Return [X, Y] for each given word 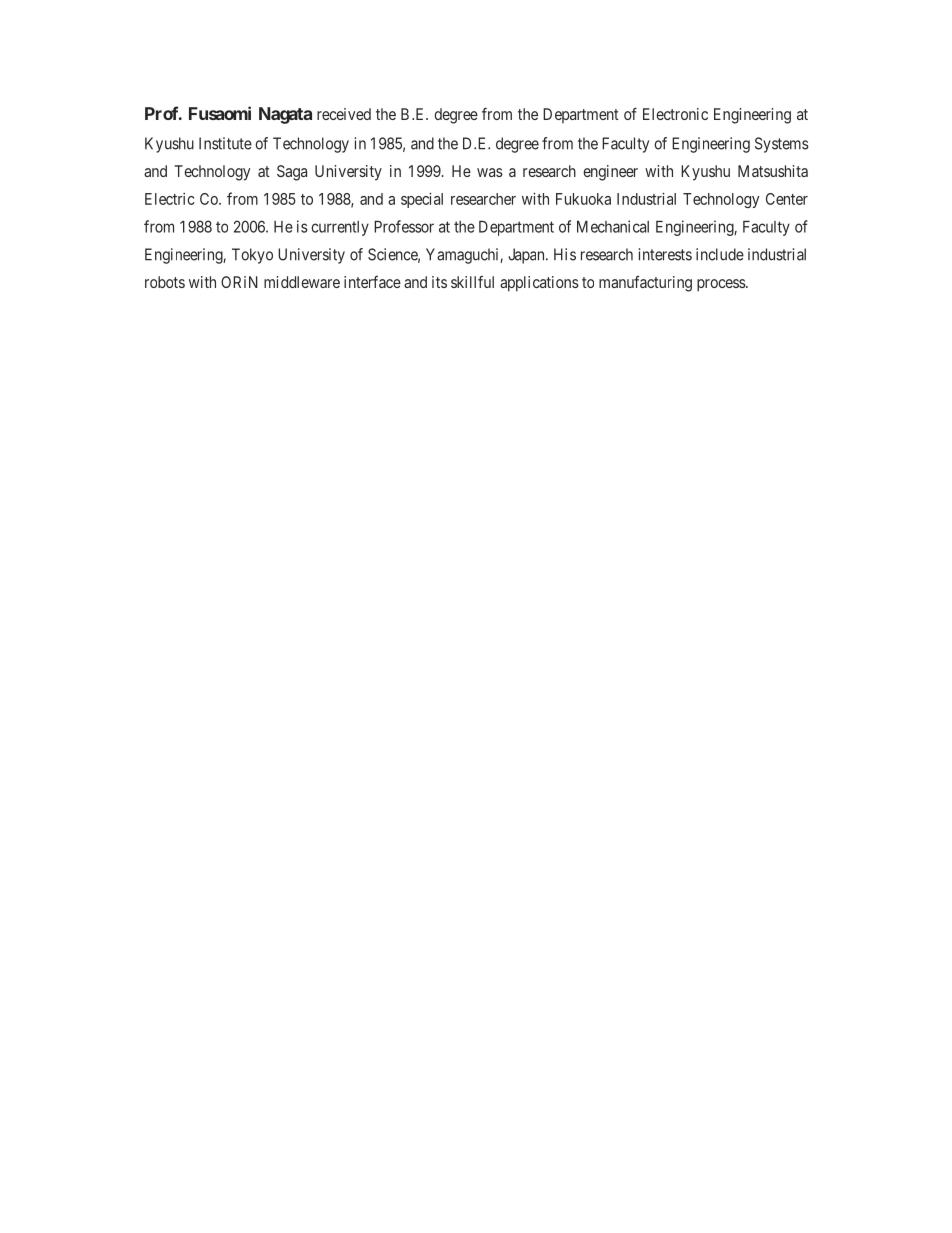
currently [340, 228]
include [720, 254]
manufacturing [645, 284]
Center [787, 199]
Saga [292, 173]
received [344, 114]
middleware [302, 282]
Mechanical [613, 226]
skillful [472, 282]
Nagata [285, 115]
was [490, 172]
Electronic [675, 114]
